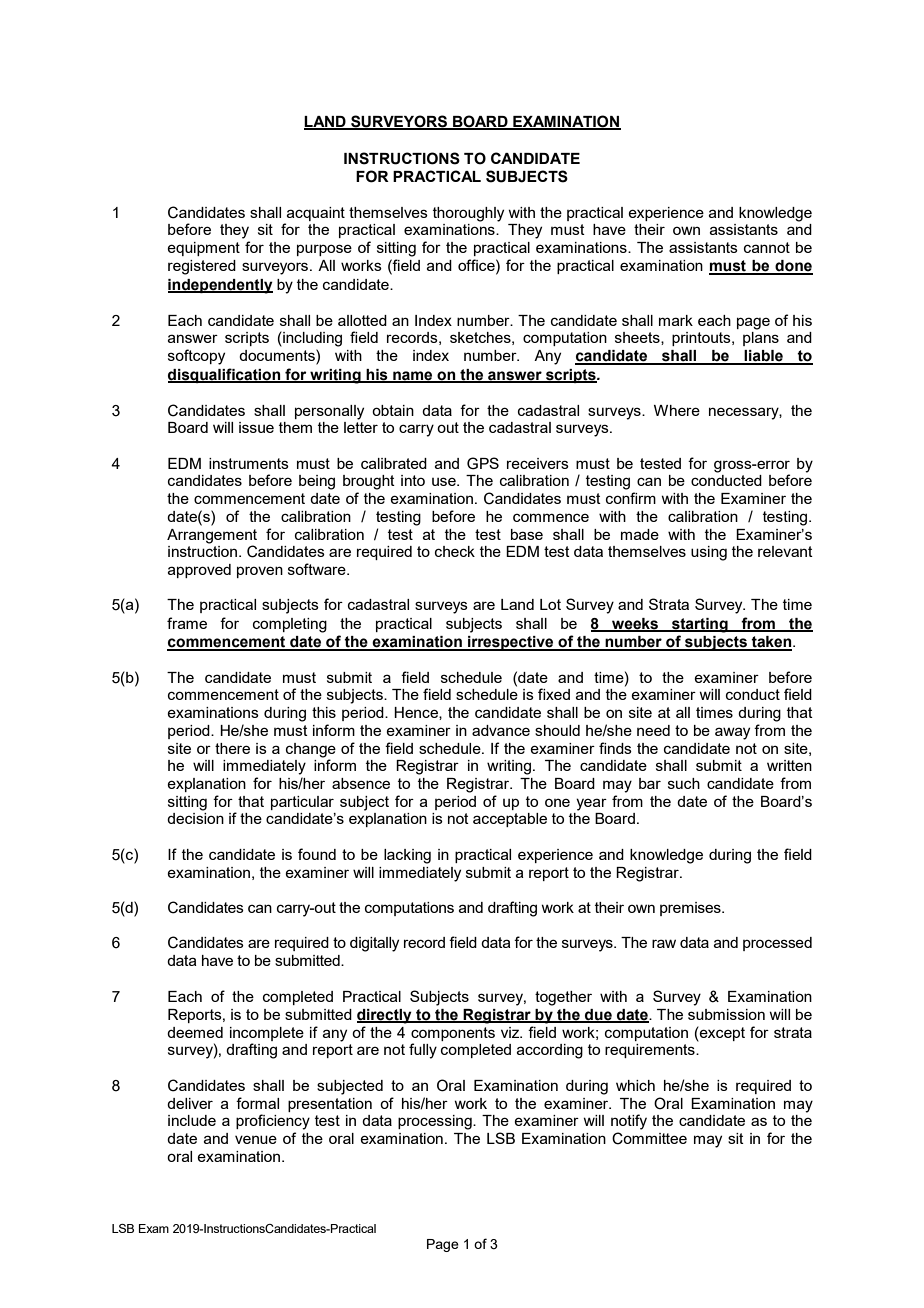 The width and height of the image is (924, 1308). Describe the element at coordinates (249, 463) in the image. I see `instruments` at that location.
